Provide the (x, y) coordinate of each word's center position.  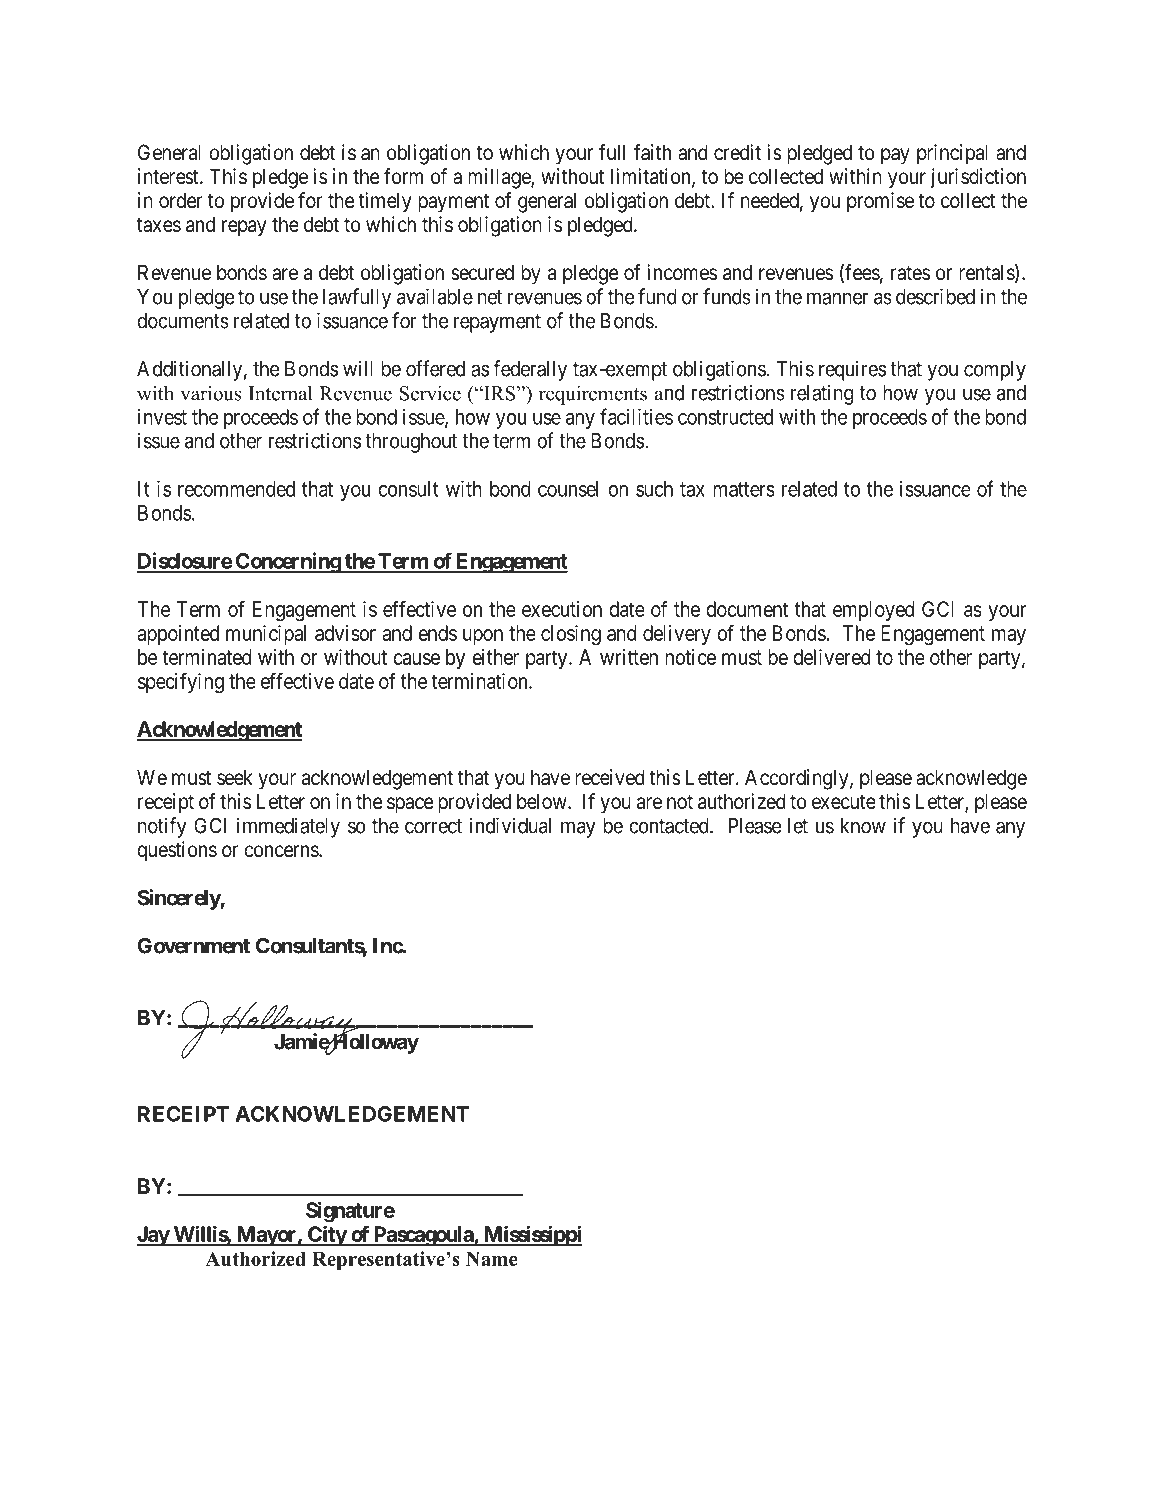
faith (652, 152)
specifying (181, 683)
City (327, 1236)
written (629, 657)
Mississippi (532, 1235)
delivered (831, 657)
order (181, 200)
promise (880, 202)
